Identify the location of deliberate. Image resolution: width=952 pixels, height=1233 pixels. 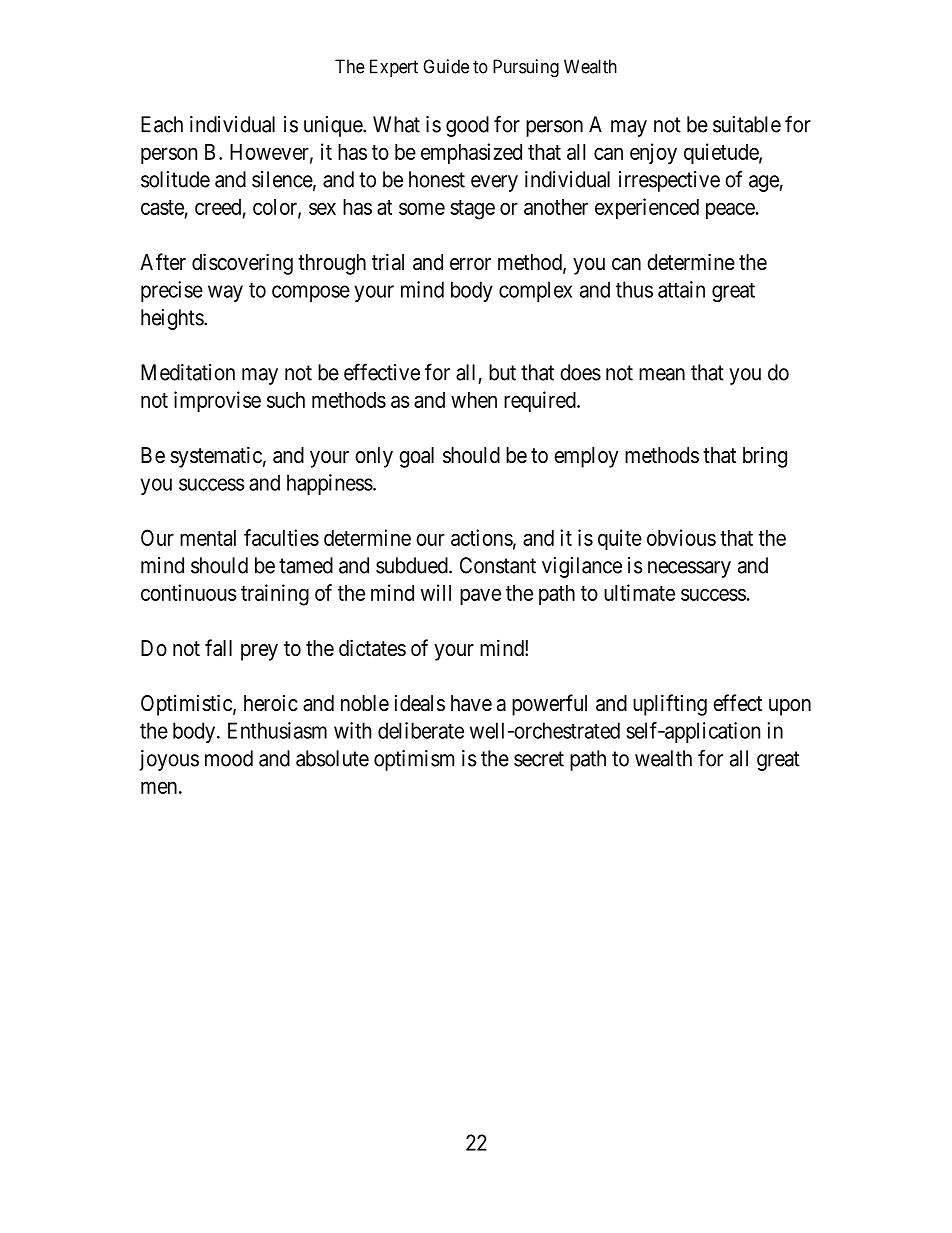
(421, 730).
